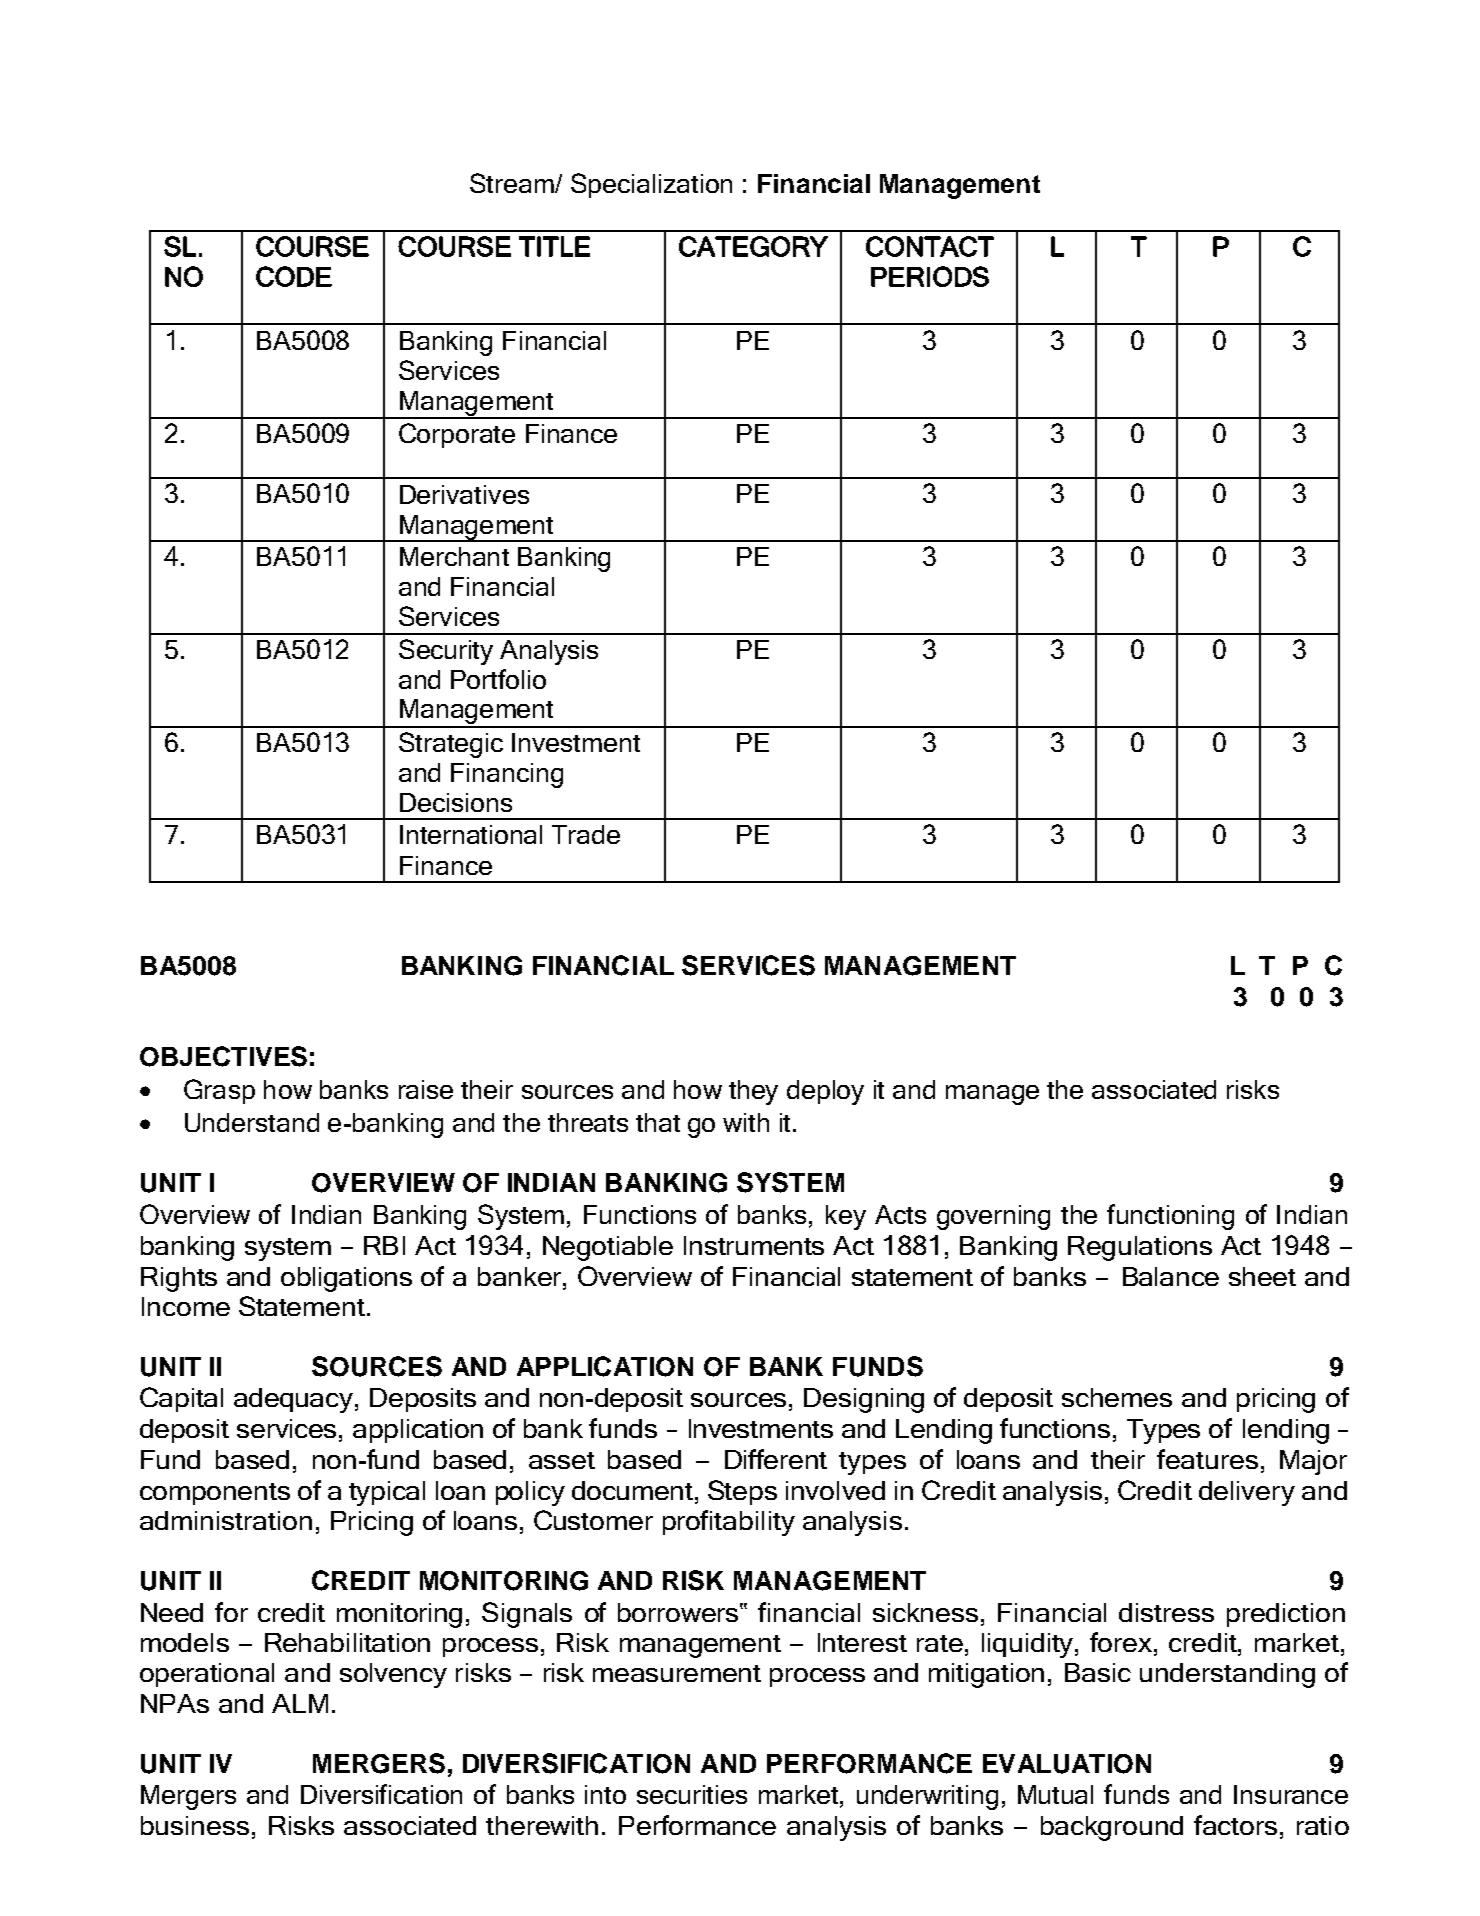 This page has height=1916, width=1480. Describe the element at coordinates (1117, 1397) in the page. I see `schemes` at that location.
